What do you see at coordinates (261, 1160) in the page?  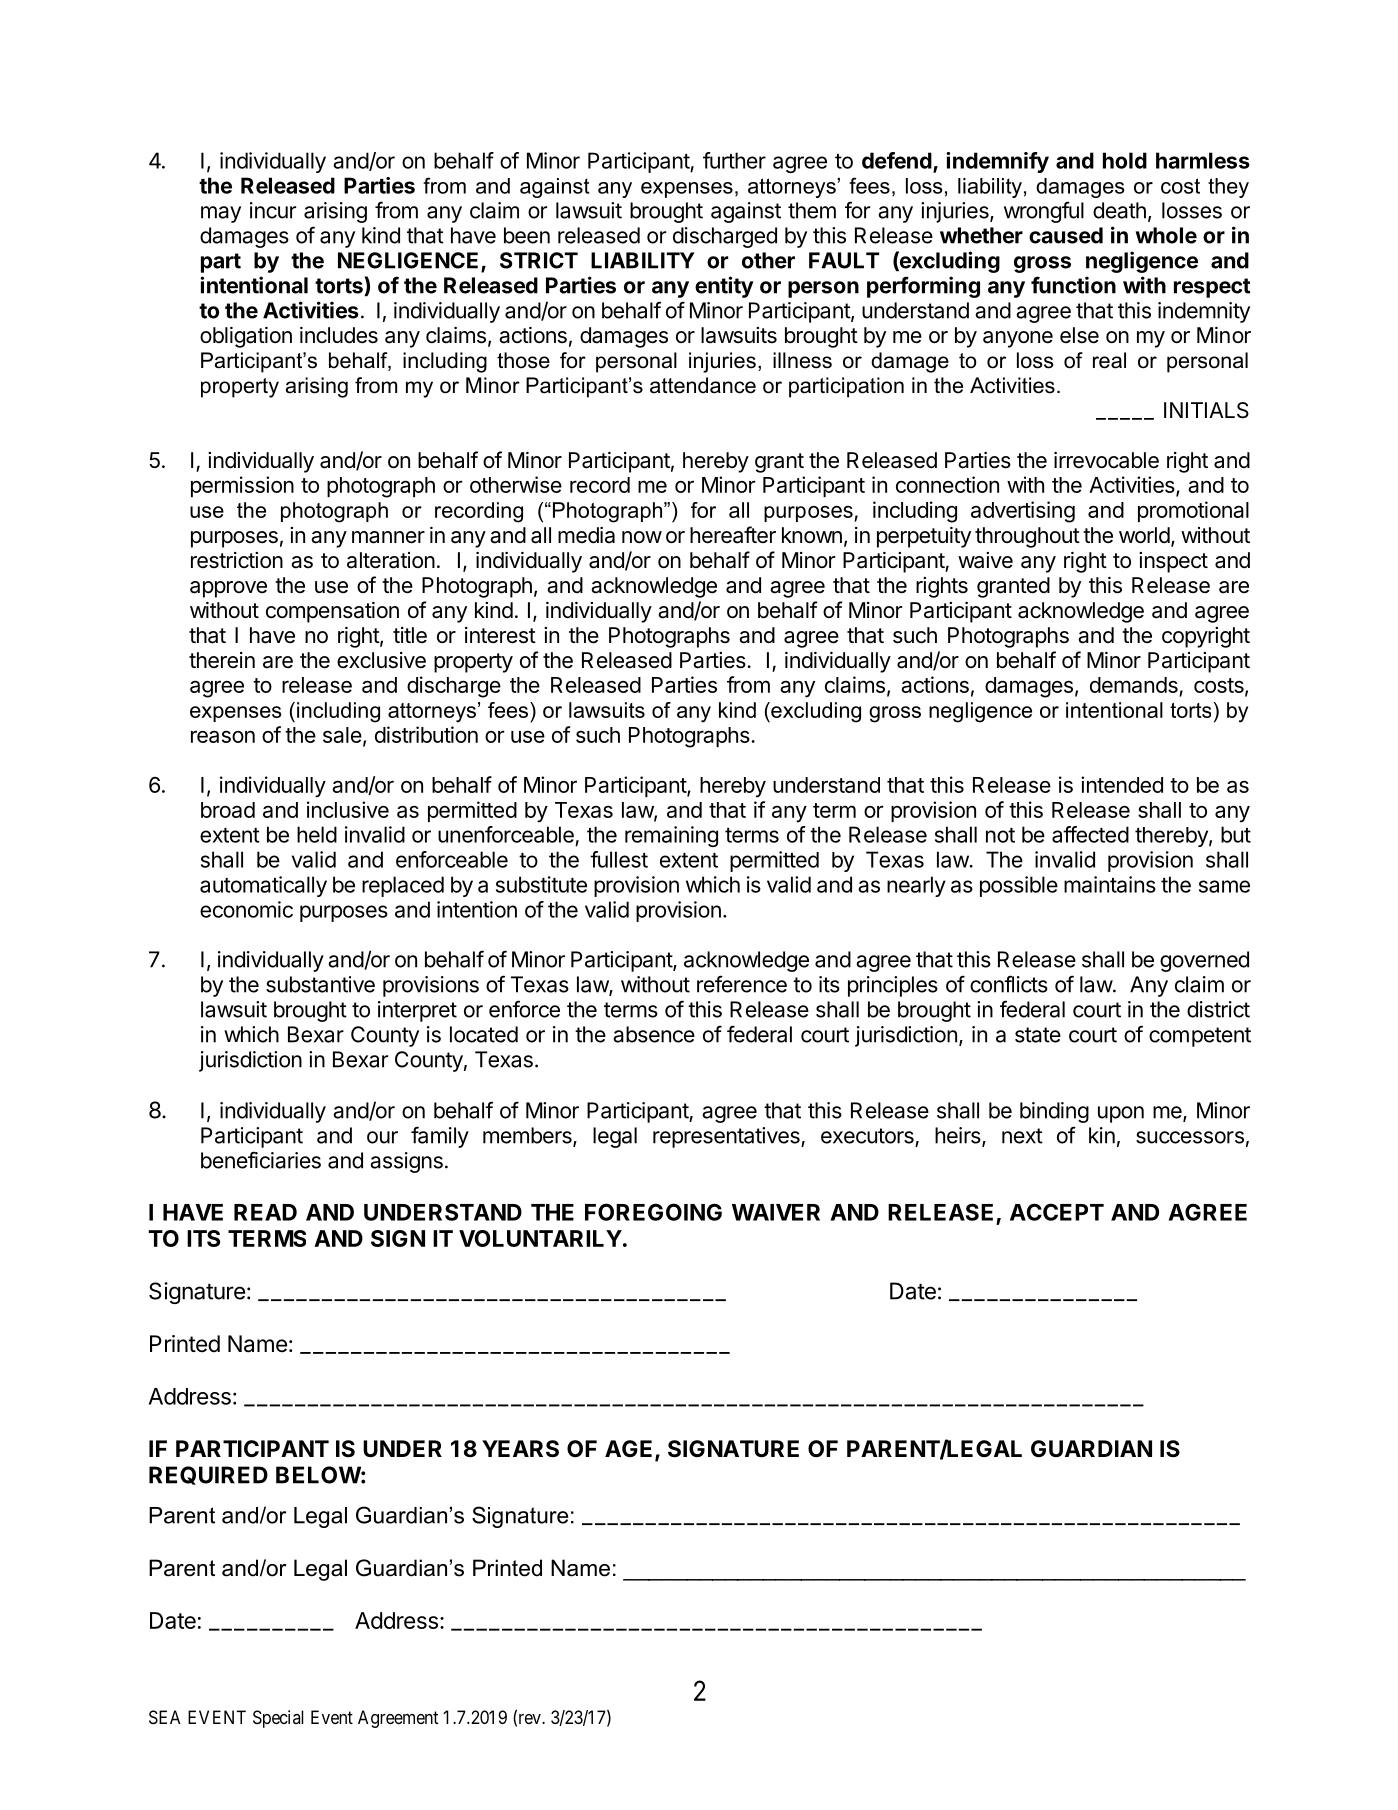 I see `beneficiaries` at bounding box center [261, 1160].
